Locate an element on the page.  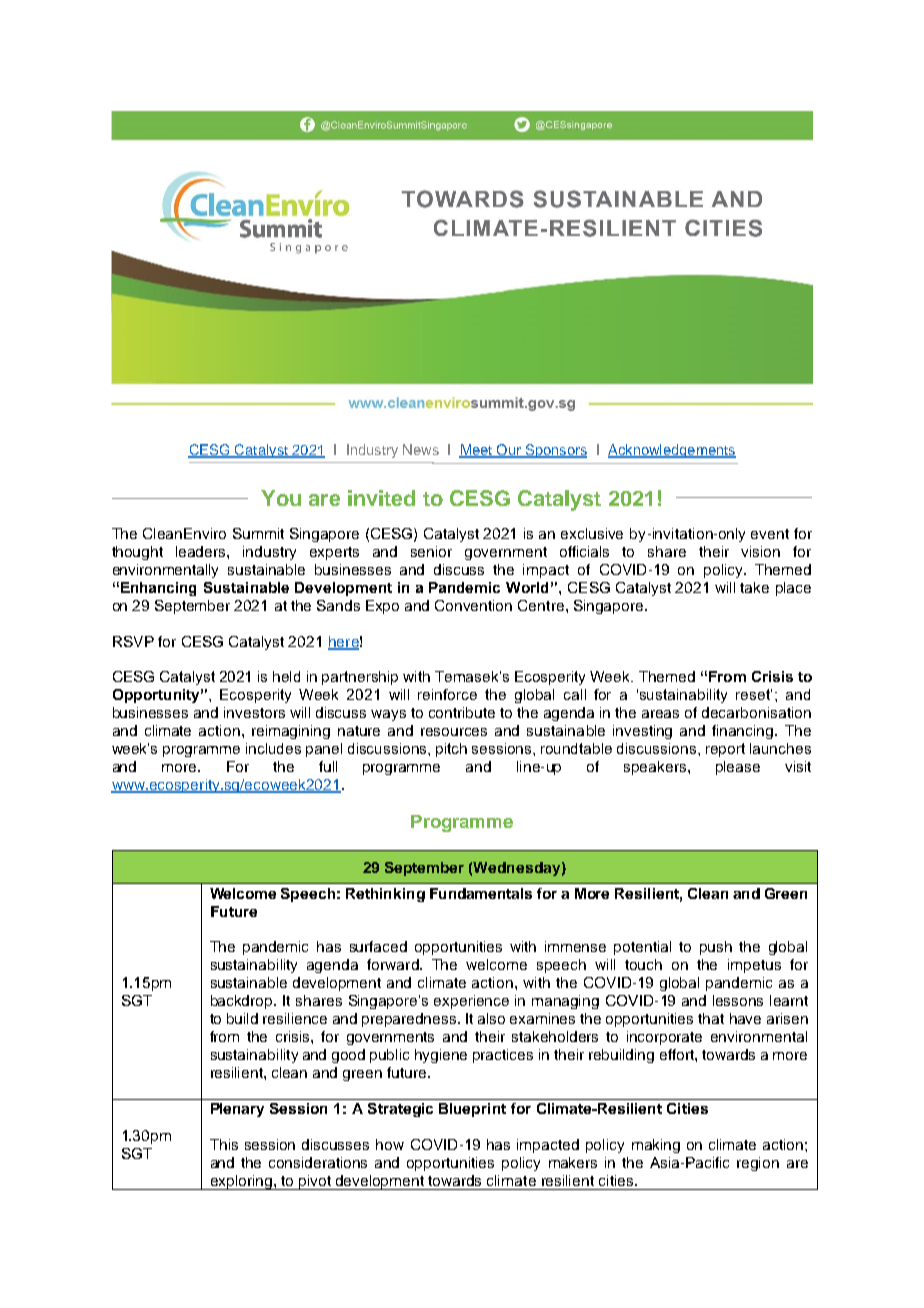
Fundamentals is located at coordinates (481, 893).
